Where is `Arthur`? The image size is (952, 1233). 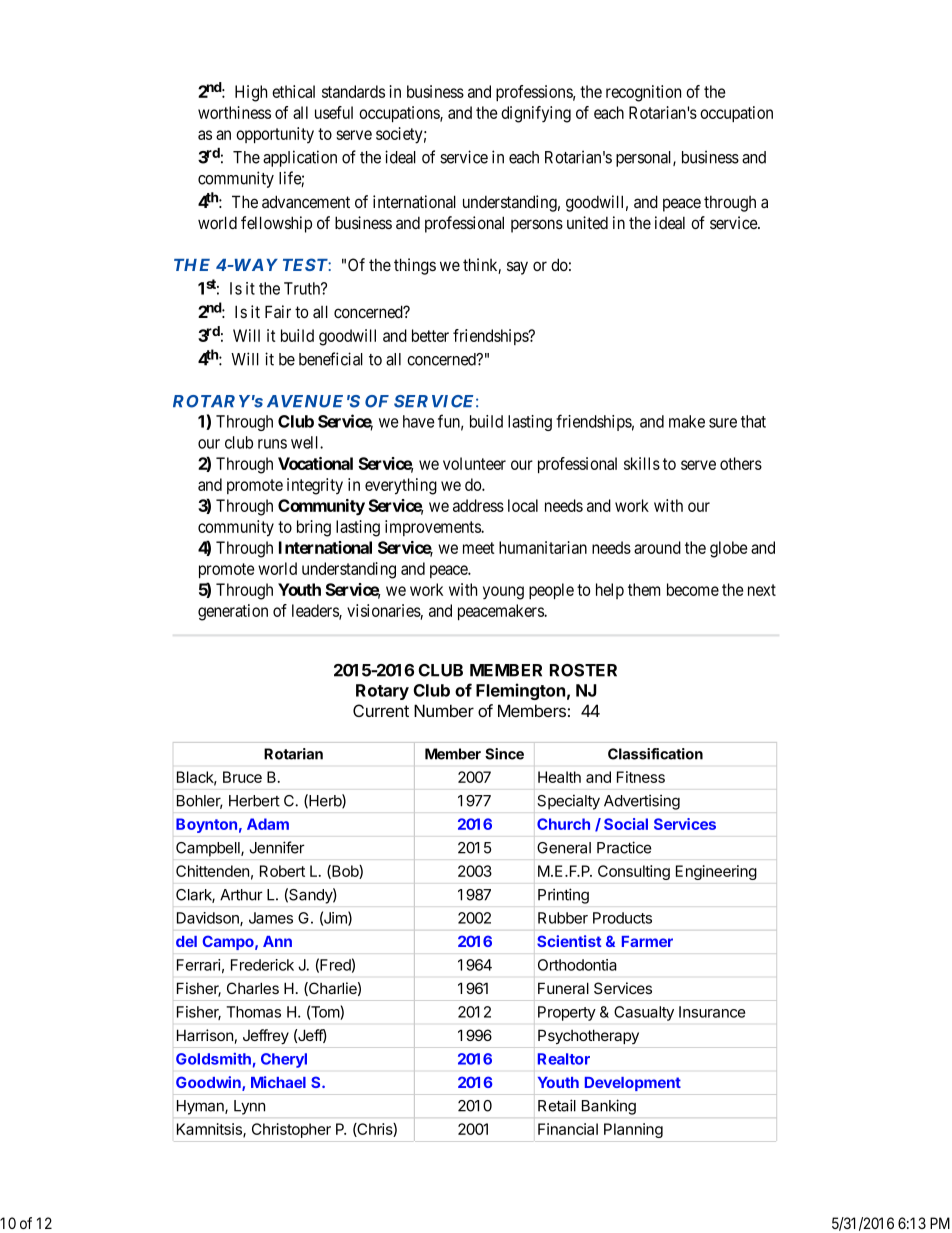
Arthur is located at coordinates (241, 895).
